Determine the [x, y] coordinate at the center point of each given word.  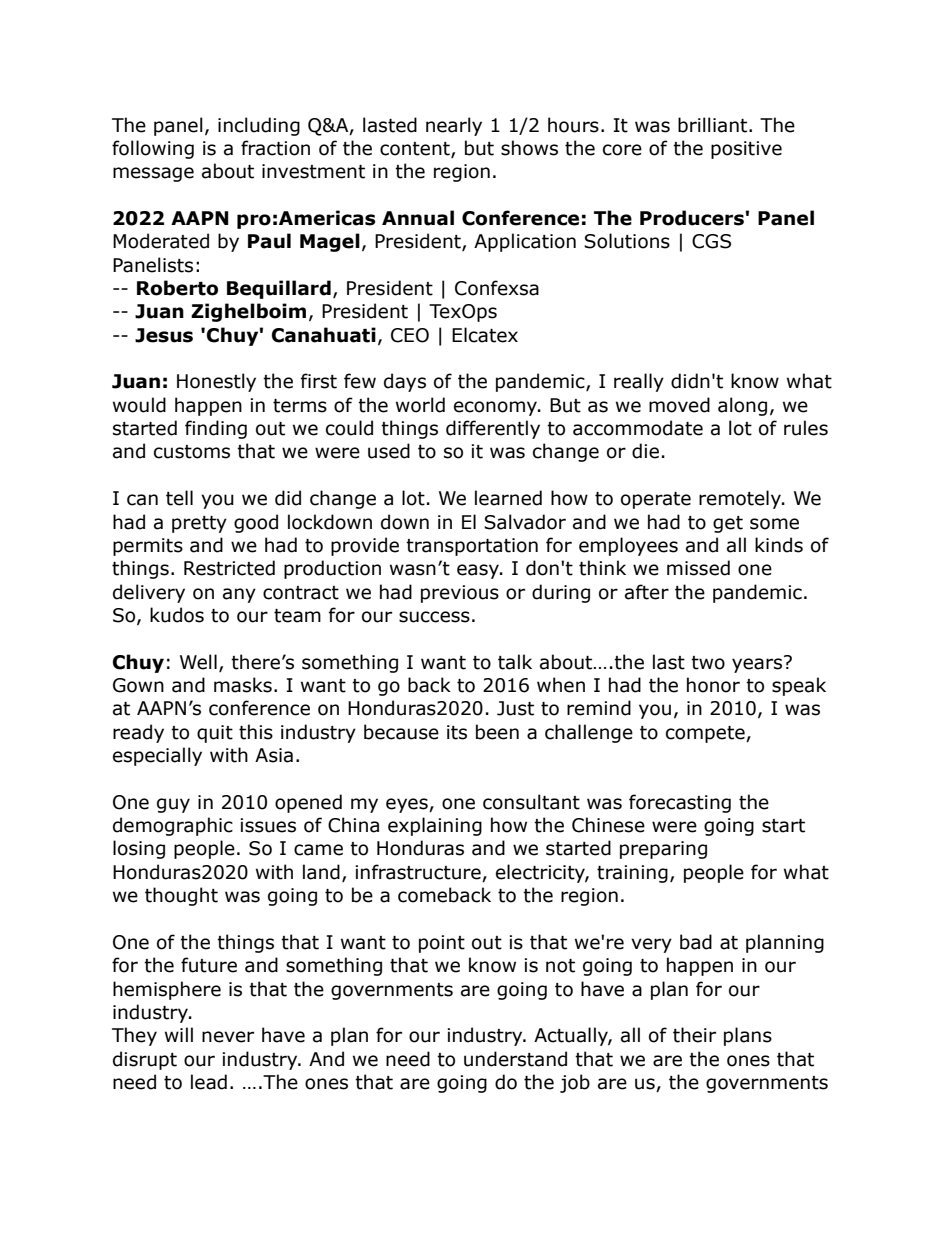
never [228, 1037]
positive [746, 150]
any [239, 595]
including [259, 126]
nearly [454, 126]
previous [460, 594]
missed [698, 568]
